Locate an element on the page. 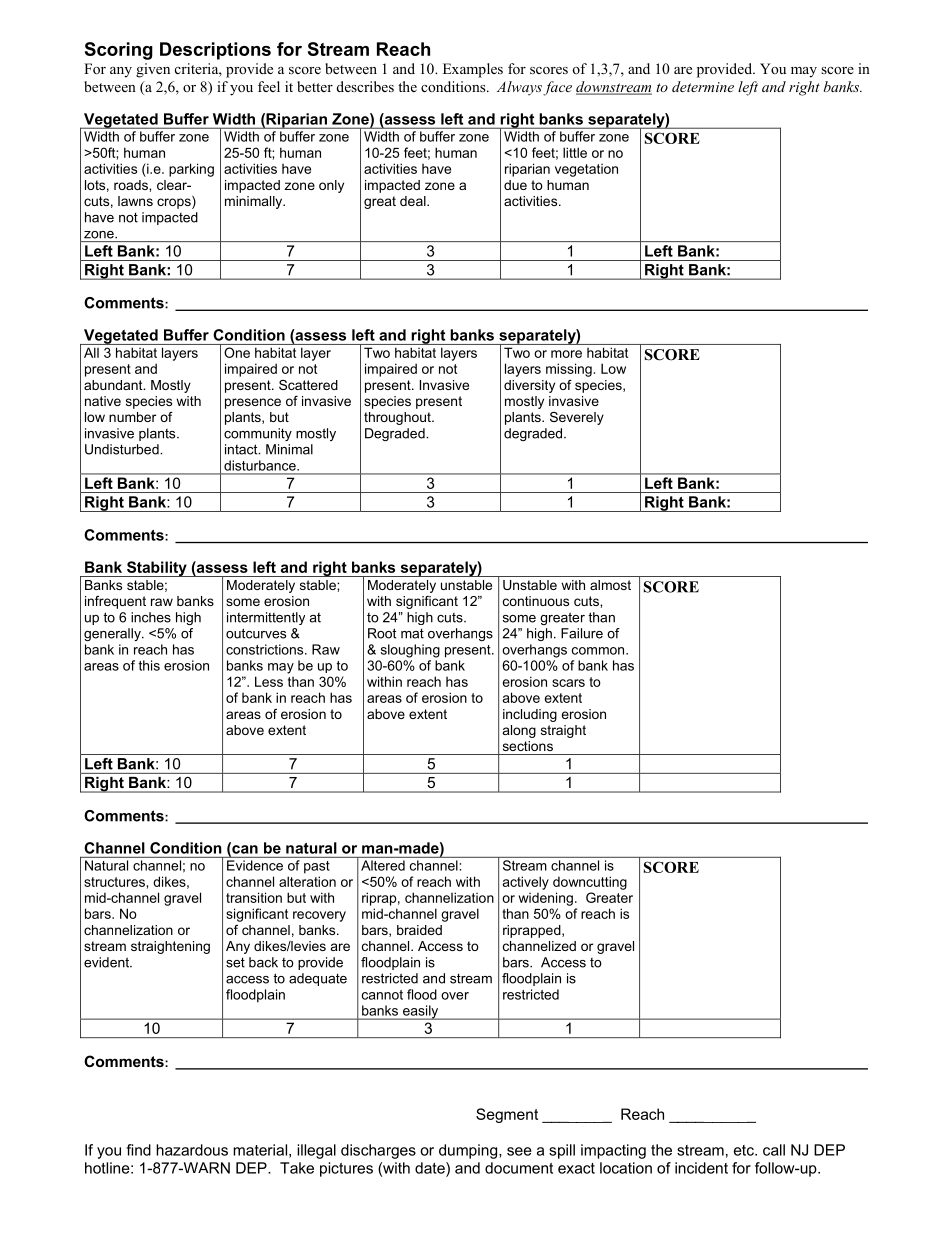  structures is located at coordinates (114, 882).
